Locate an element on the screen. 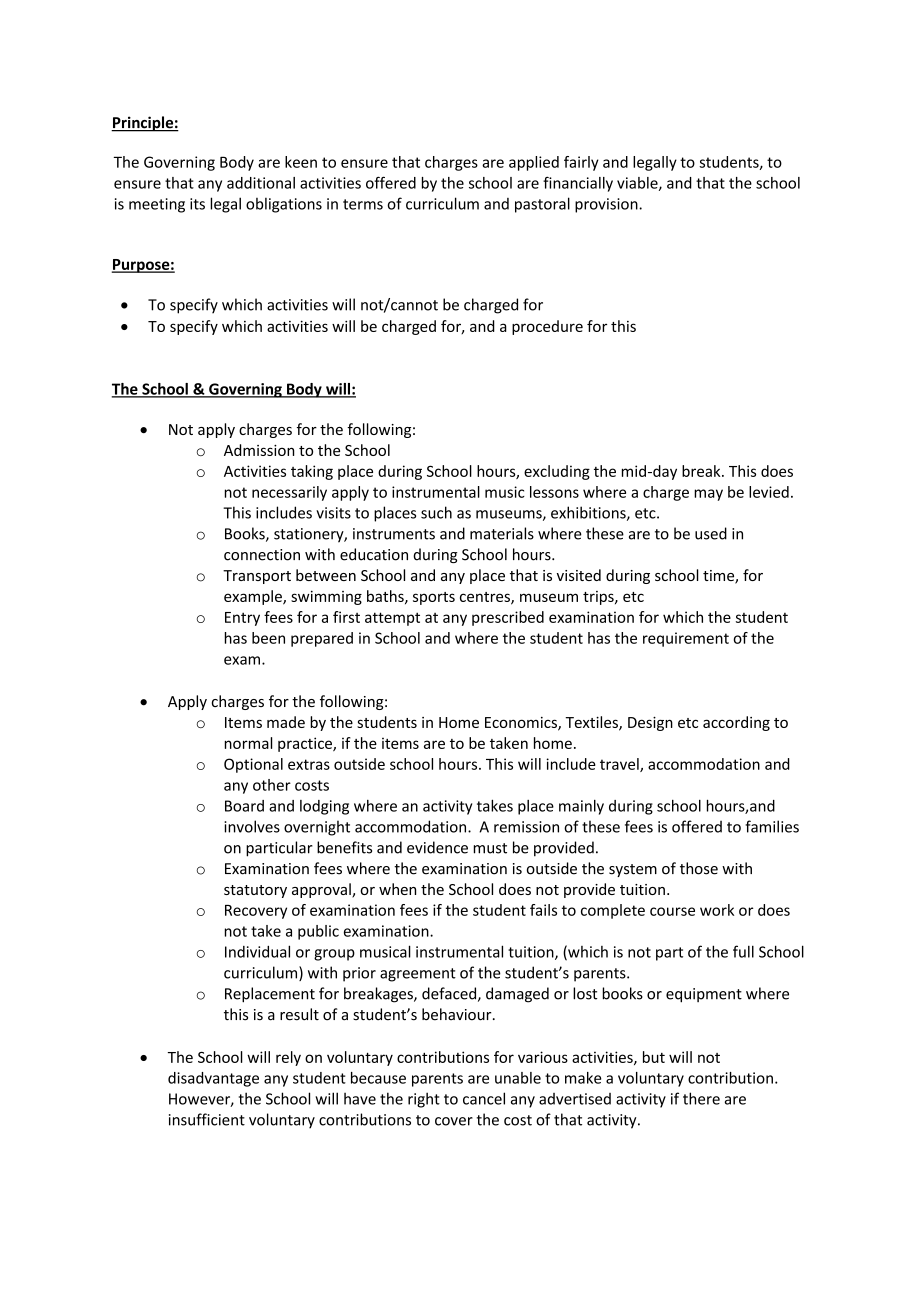 This screenshot has height=1308, width=924. must is located at coordinates (490, 848).
